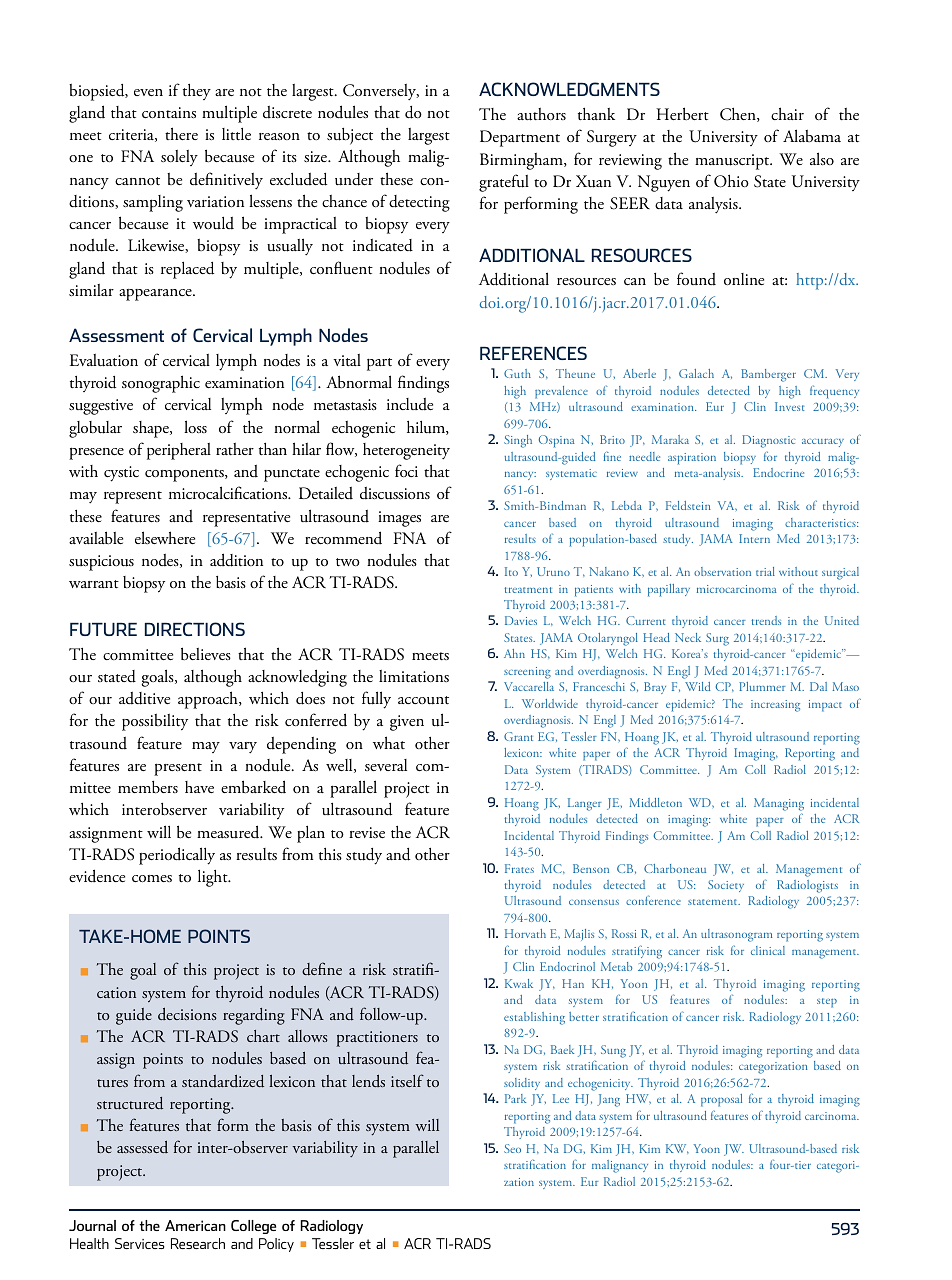  Describe the element at coordinates (181, 133) in the image. I see `there` at that location.
